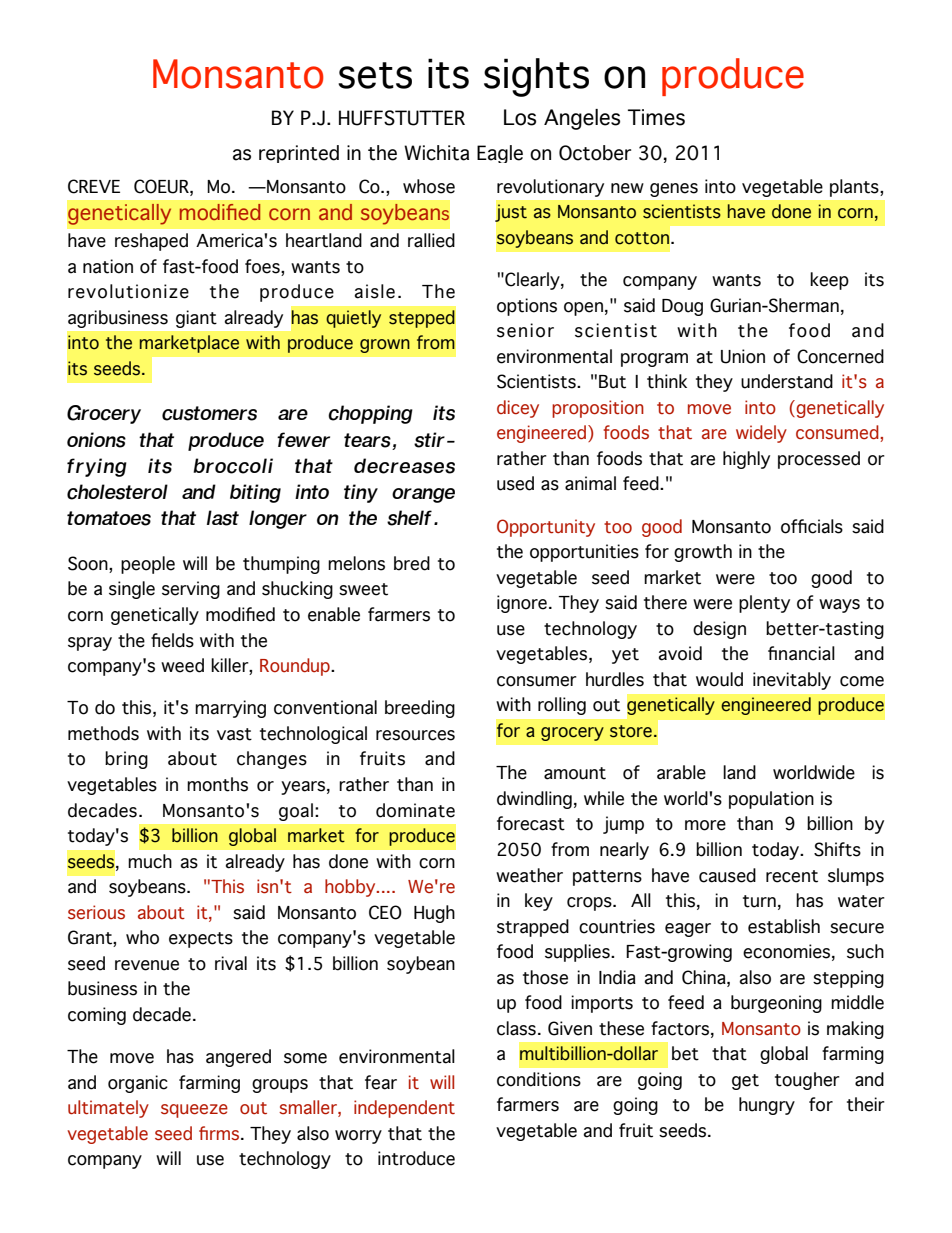 This screenshot has width=952, height=1233. What do you see at coordinates (520, 117) in the screenshot?
I see `Los` at bounding box center [520, 117].
